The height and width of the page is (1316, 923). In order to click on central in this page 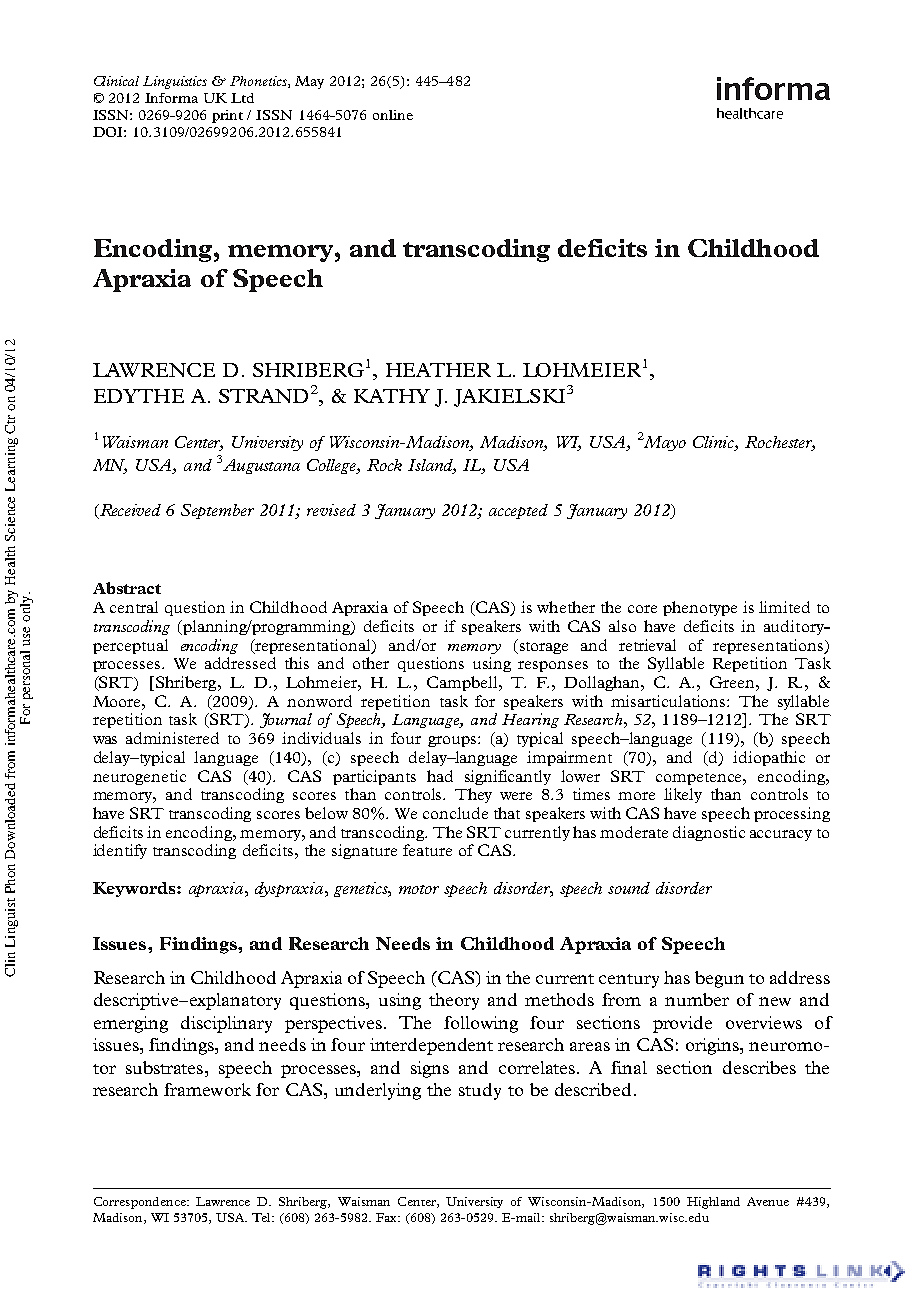, I will do `click(134, 607)`.
